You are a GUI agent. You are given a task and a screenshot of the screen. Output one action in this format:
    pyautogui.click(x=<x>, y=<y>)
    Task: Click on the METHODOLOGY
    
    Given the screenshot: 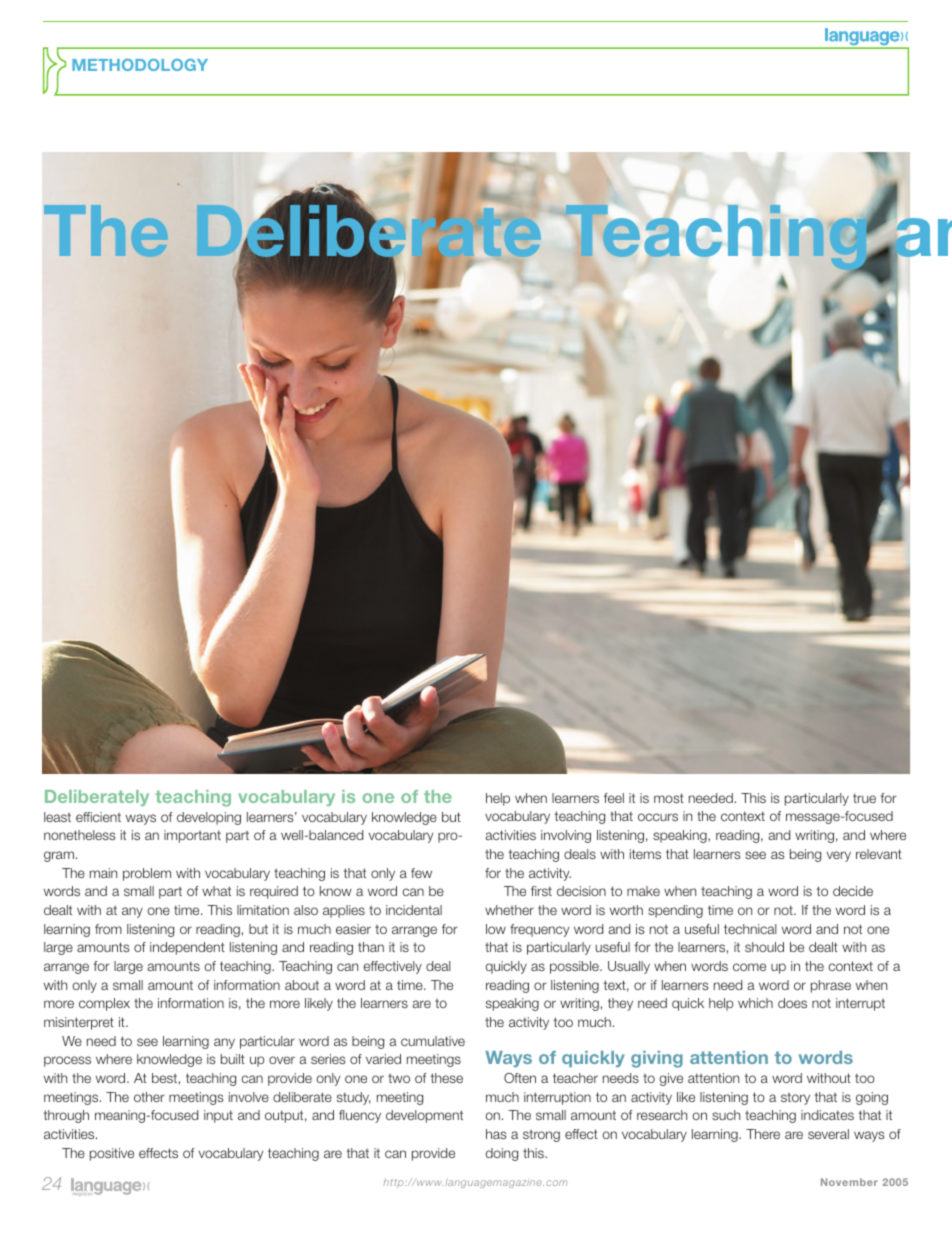 What is the action you would take?
    pyautogui.click(x=140, y=65)
